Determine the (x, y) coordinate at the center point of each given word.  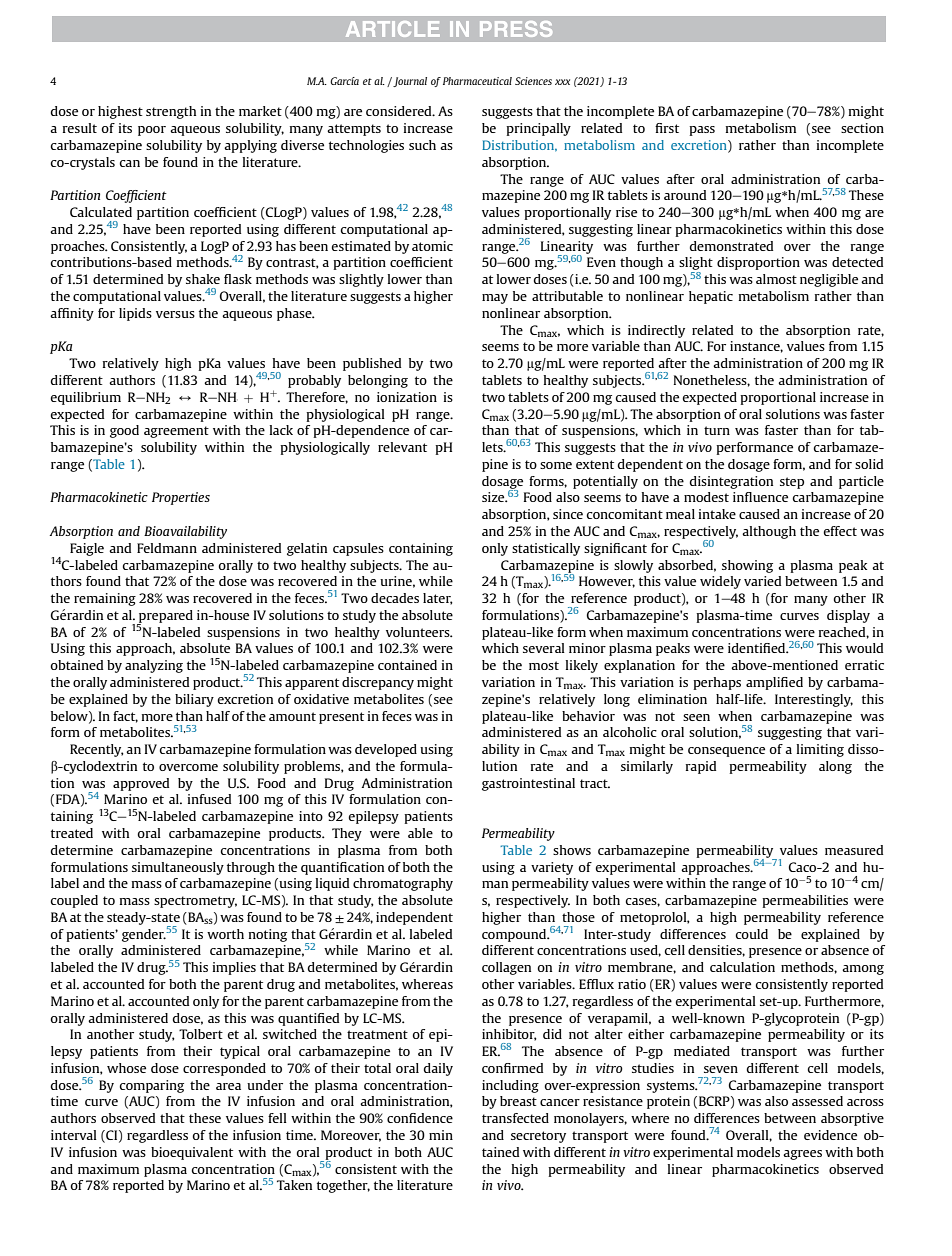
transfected (515, 1118)
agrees (802, 1155)
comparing (152, 1086)
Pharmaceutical (477, 81)
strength (171, 112)
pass (702, 131)
